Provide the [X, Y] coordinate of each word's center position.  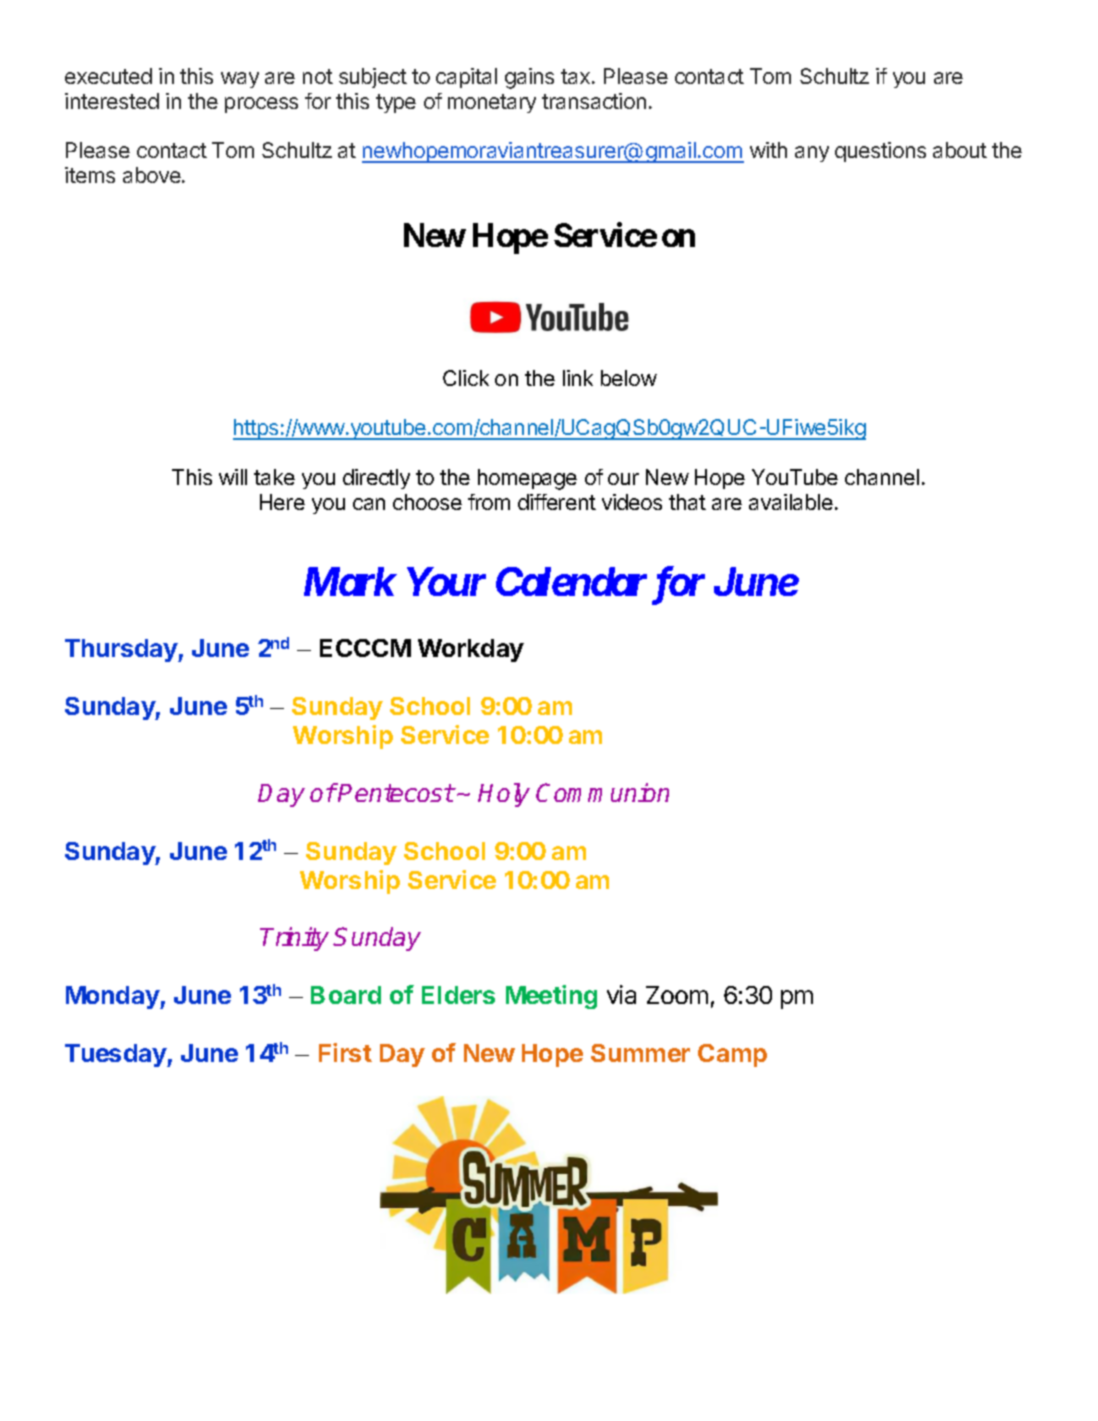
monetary [492, 103]
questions [880, 152]
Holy [504, 795]
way [240, 80]
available [791, 502]
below [629, 378]
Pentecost [395, 792]
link [578, 378]
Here [282, 502]
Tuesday [116, 1055]
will [233, 477]
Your [446, 582]
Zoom [677, 995]
